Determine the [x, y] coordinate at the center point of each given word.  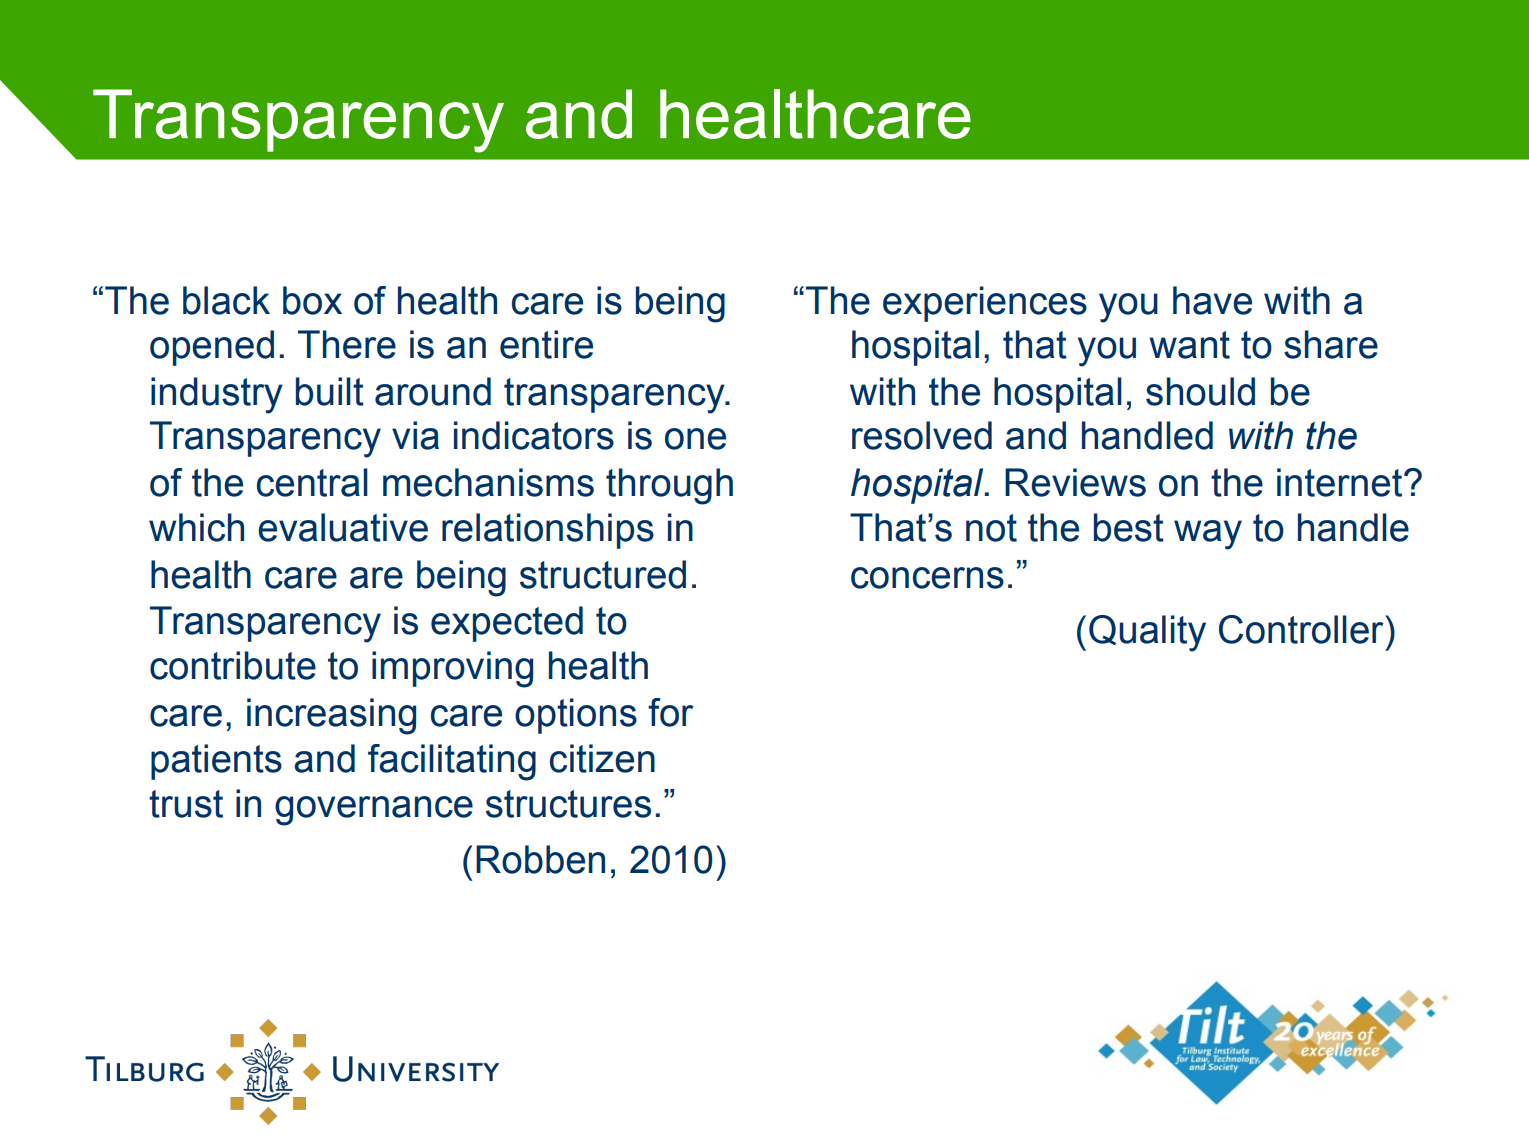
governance [374, 811]
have [1212, 300]
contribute [233, 665]
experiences [985, 304]
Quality [1147, 633]
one [695, 439]
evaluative [343, 527]
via [415, 435]
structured [603, 574]
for [671, 712]
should [1200, 391]
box [312, 300]
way [1208, 535]
